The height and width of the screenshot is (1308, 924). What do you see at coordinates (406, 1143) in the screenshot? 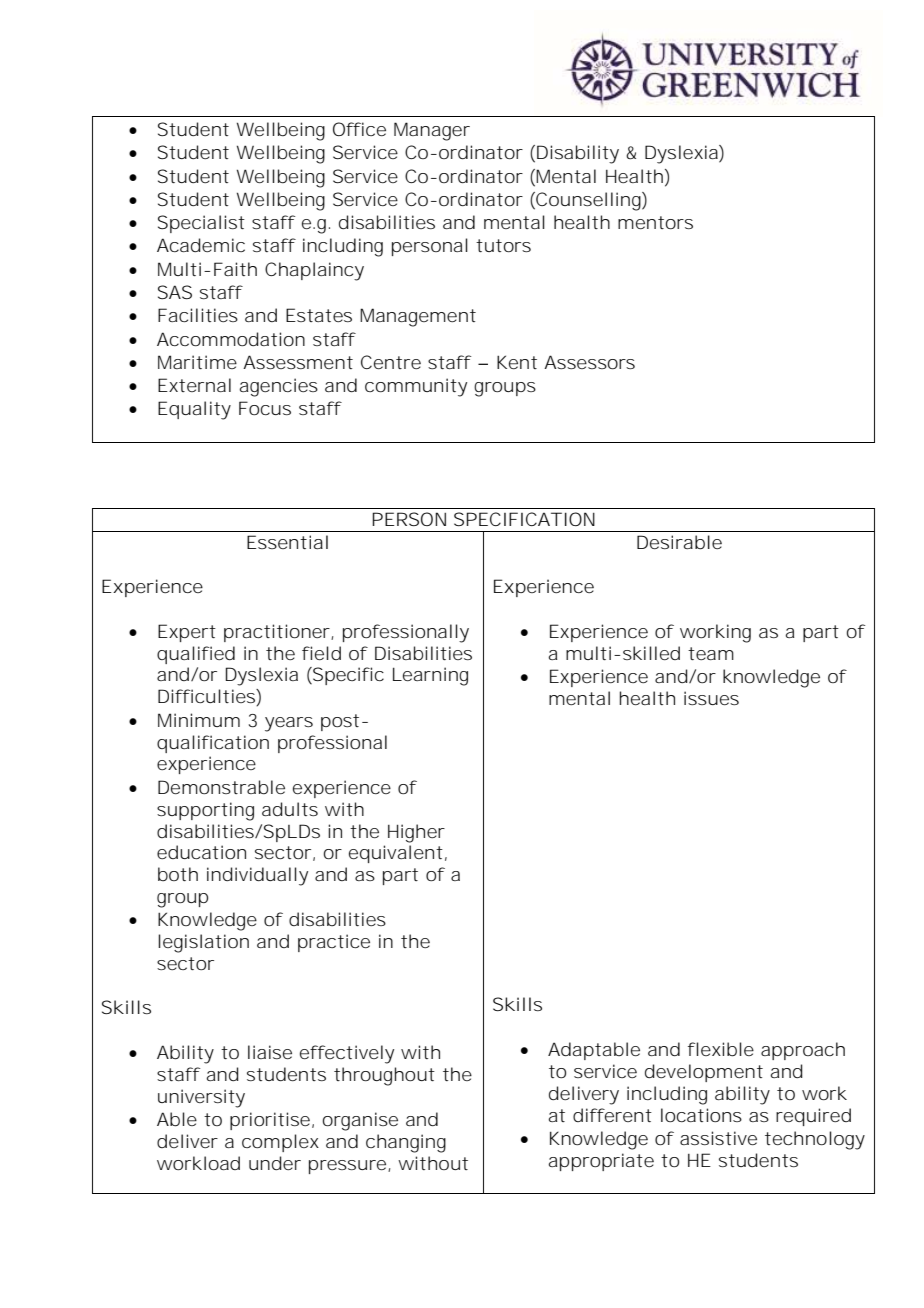
I see `changing` at bounding box center [406, 1143].
